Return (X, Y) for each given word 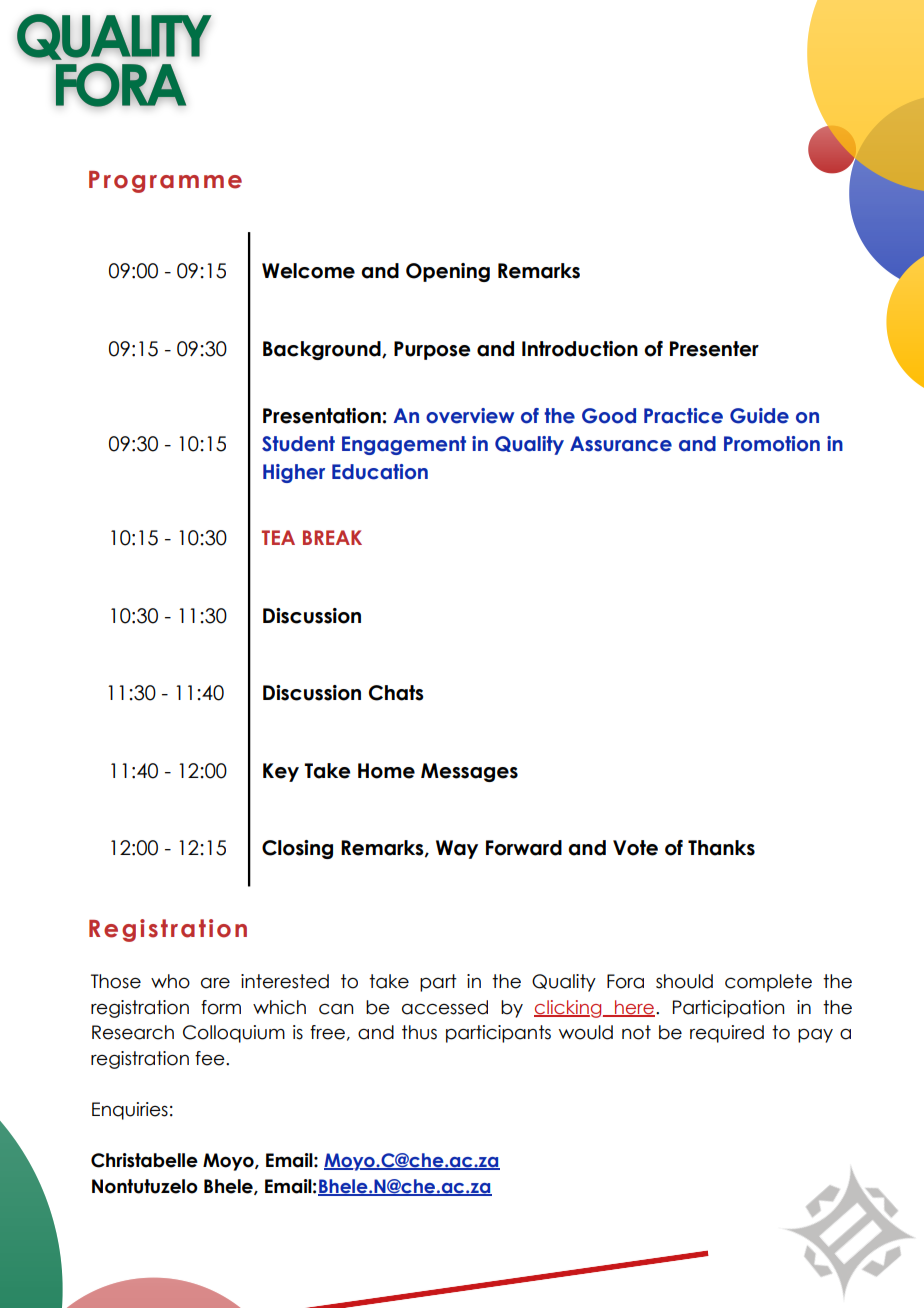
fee (211, 1058)
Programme (165, 182)
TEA (278, 537)
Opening (448, 272)
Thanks (721, 848)
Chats (396, 693)
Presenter (714, 349)
